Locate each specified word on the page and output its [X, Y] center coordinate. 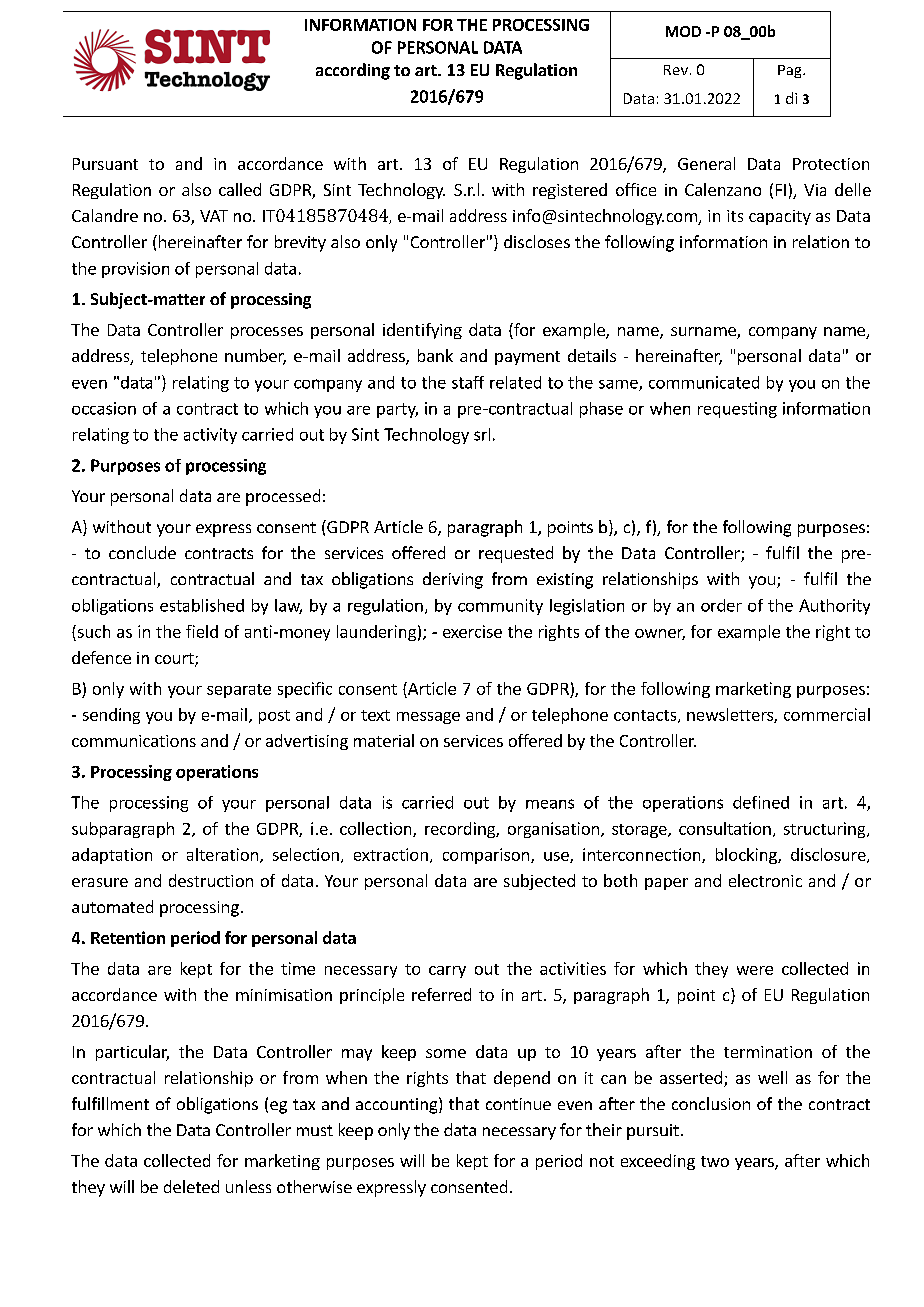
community [500, 607]
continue [518, 1104]
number [255, 357]
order [721, 605]
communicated [704, 382]
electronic [765, 880]
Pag [791, 71]
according [353, 71]
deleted [191, 1186]
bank [435, 355]
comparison [486, 856]
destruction [211, 880]
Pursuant [105, 164]
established [202, 605]
